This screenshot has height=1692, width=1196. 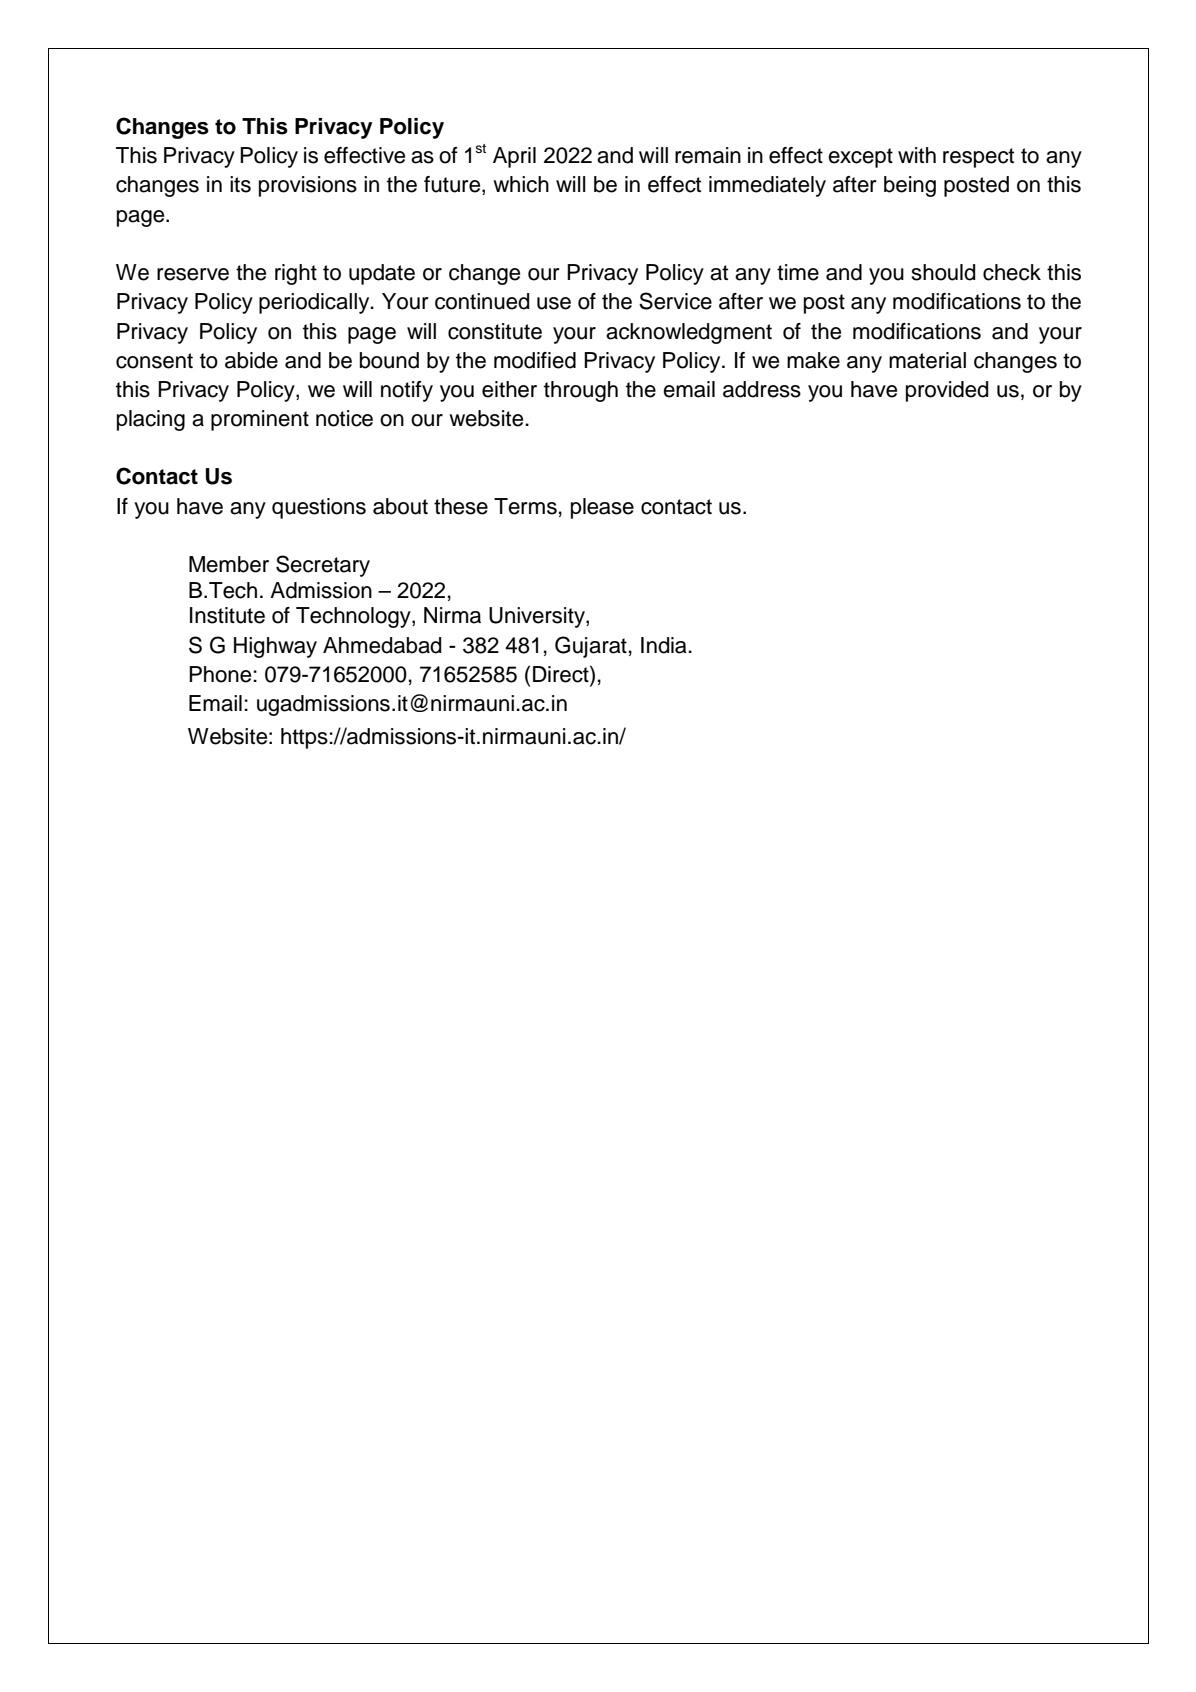 What do you see at coordinates (917, 155) in the screenshot?
I see `with` at bounding box center [917, 155].
